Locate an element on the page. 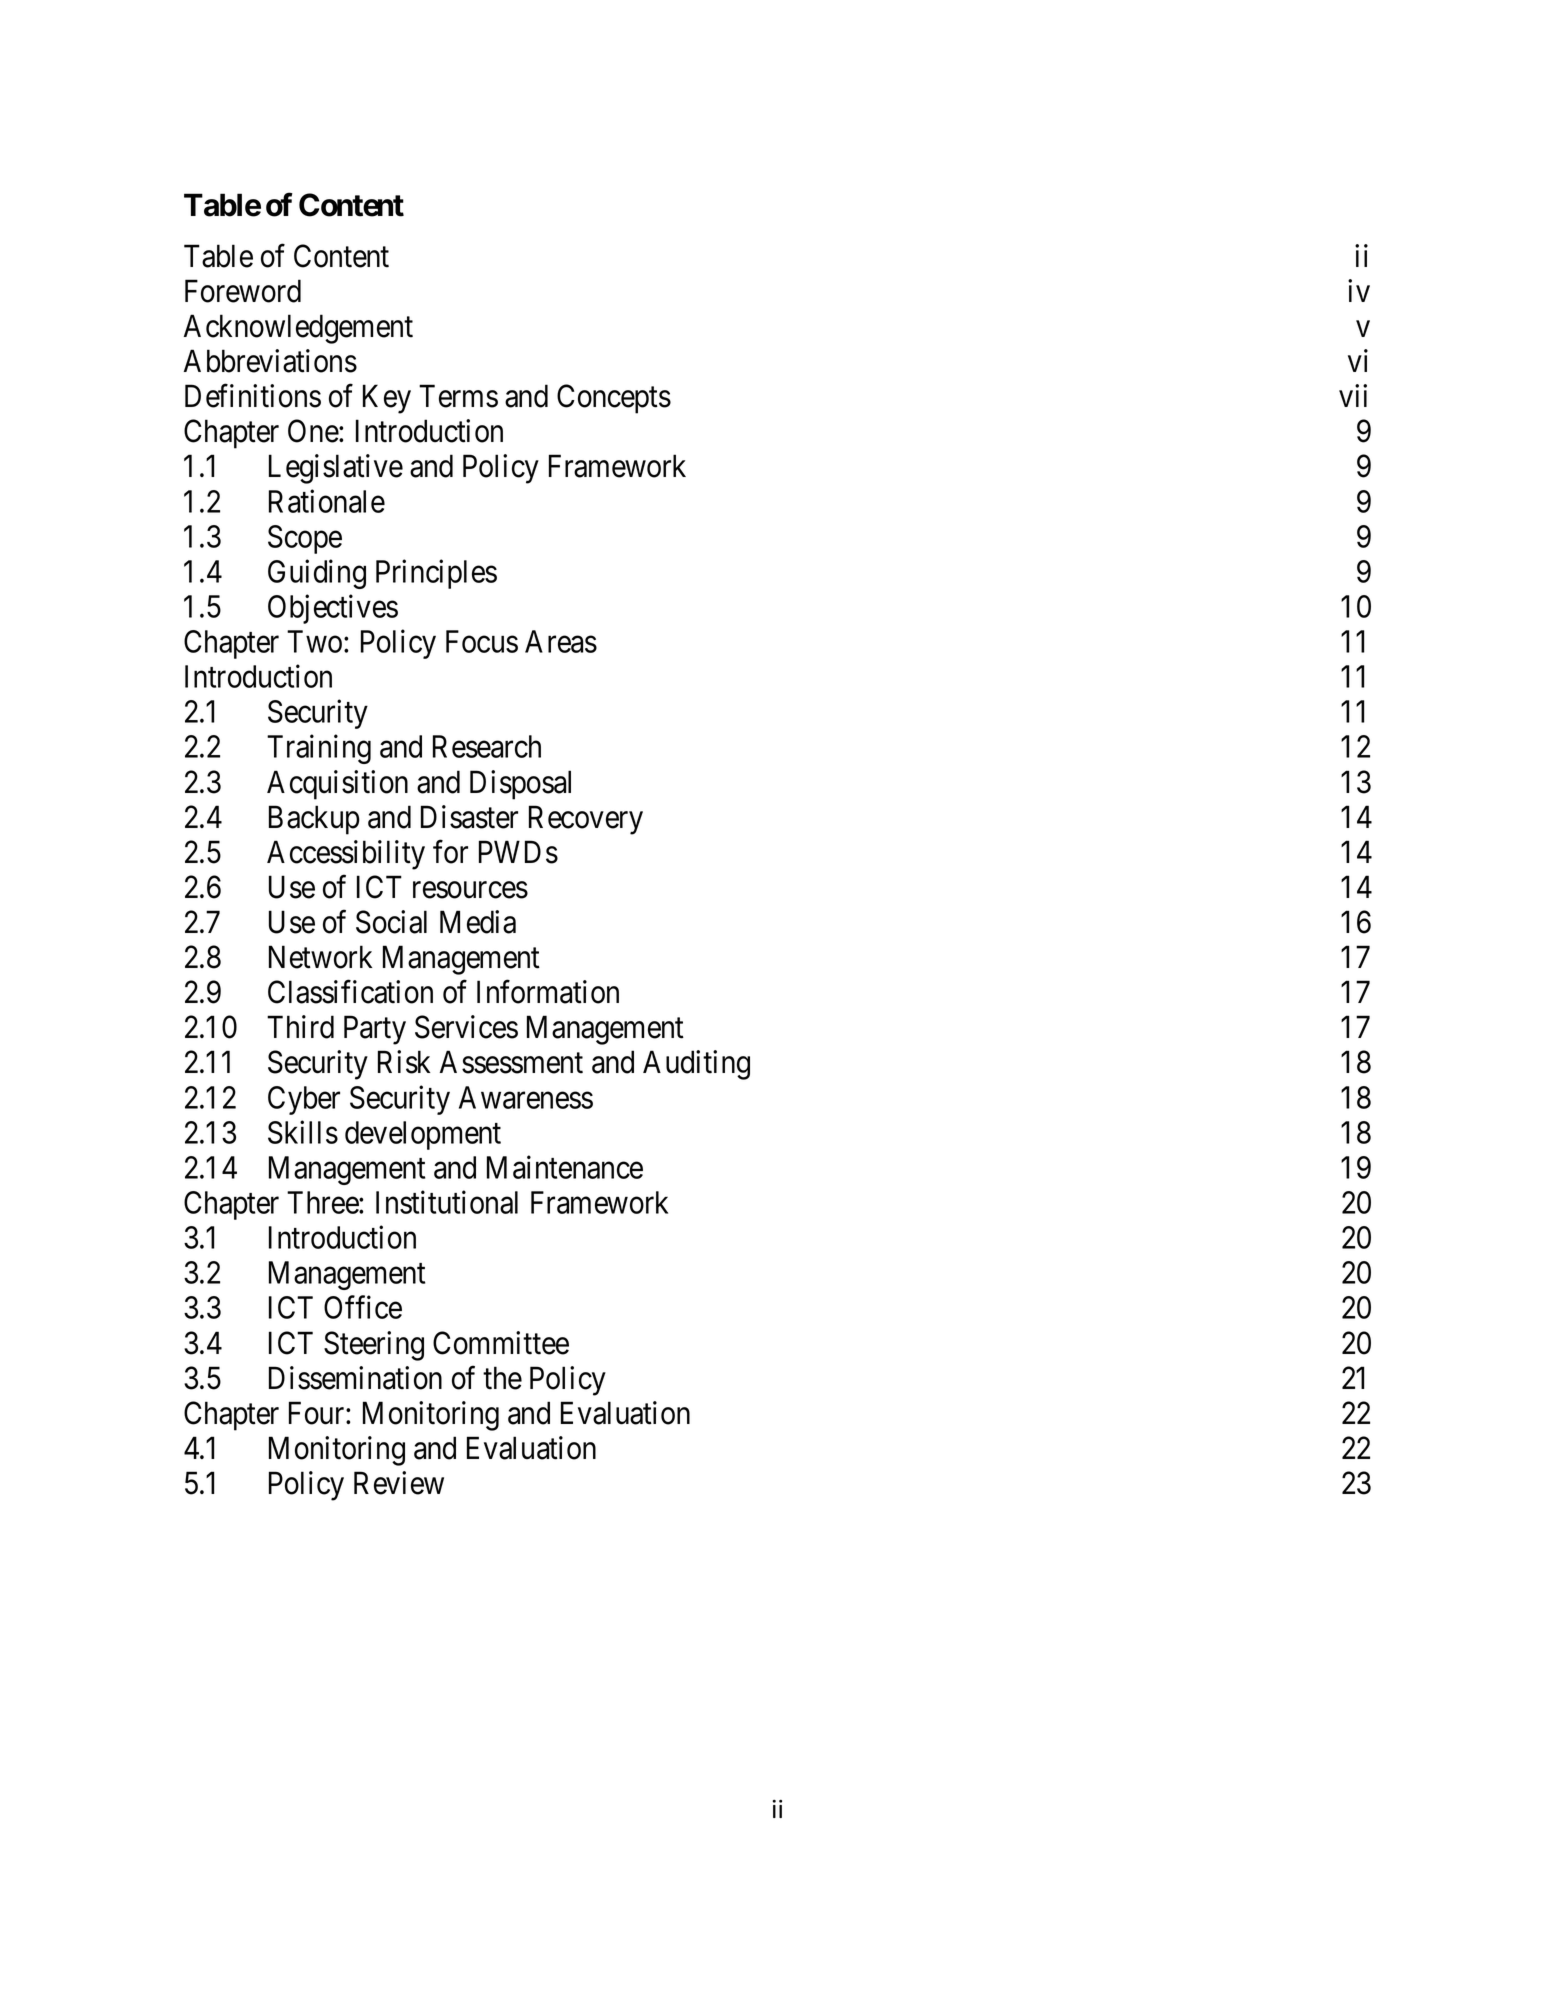  Maintenance is located at coordinates (565, 1167).
